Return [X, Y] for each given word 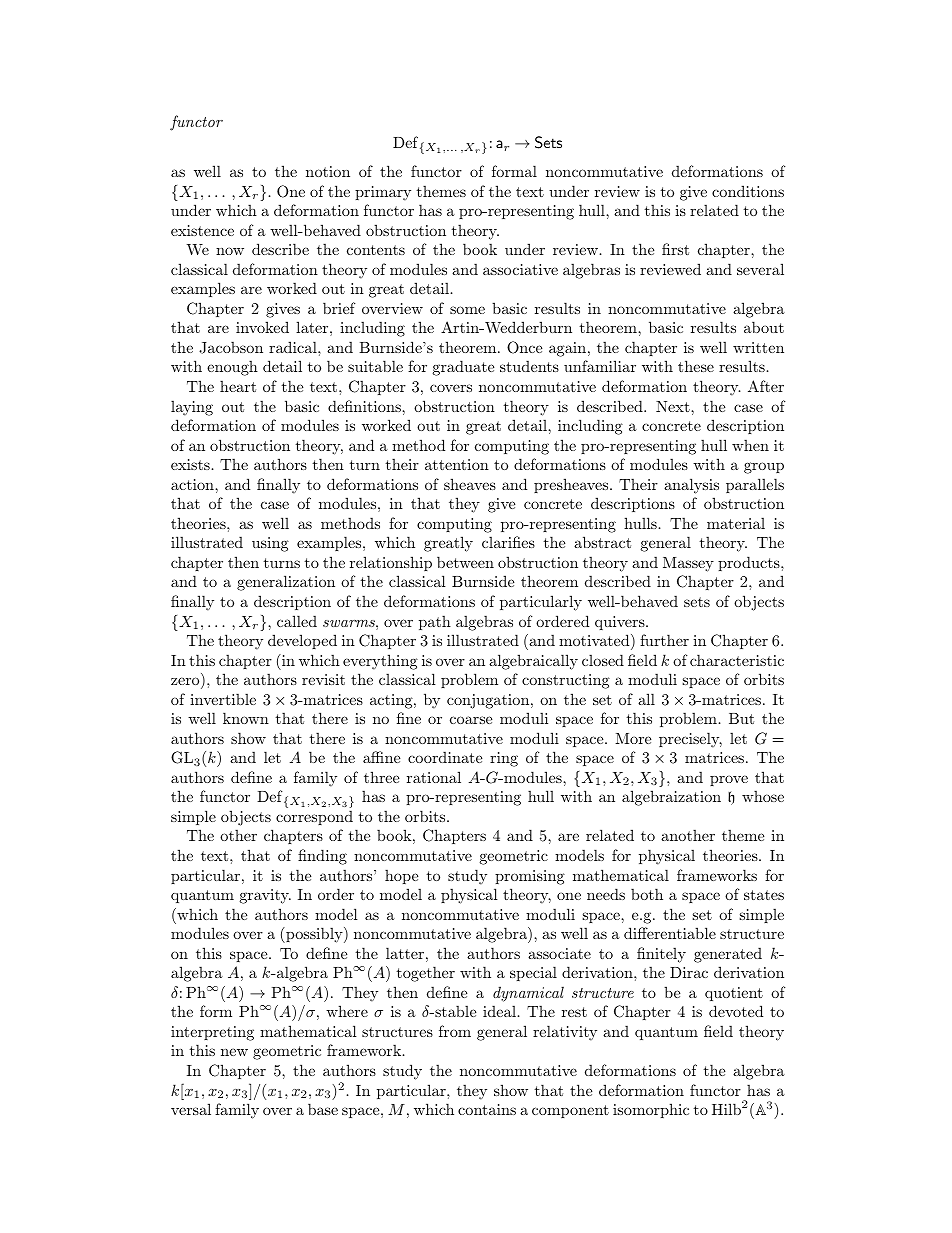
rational [434, 777]
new [234, 1052]
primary [383, 193]
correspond [314, 817]
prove [729, 780]
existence [202, 230]
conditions [748, 191]
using [270, 544]
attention [457, 464]
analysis [691, 486]
